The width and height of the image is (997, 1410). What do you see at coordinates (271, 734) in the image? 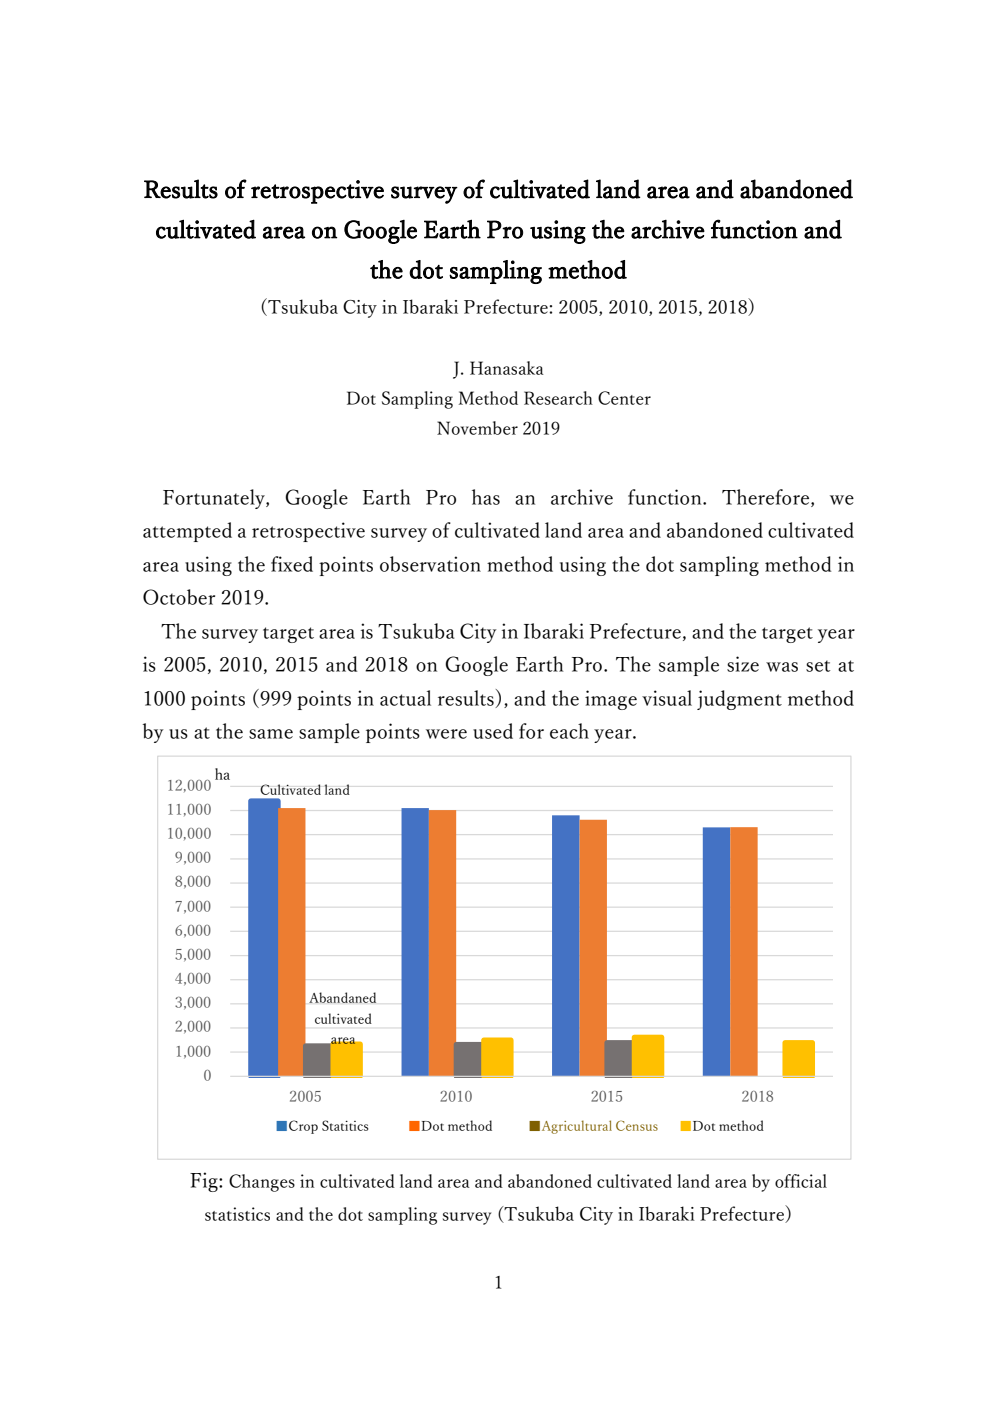
I see `same` at bounding box center [271, 734].
